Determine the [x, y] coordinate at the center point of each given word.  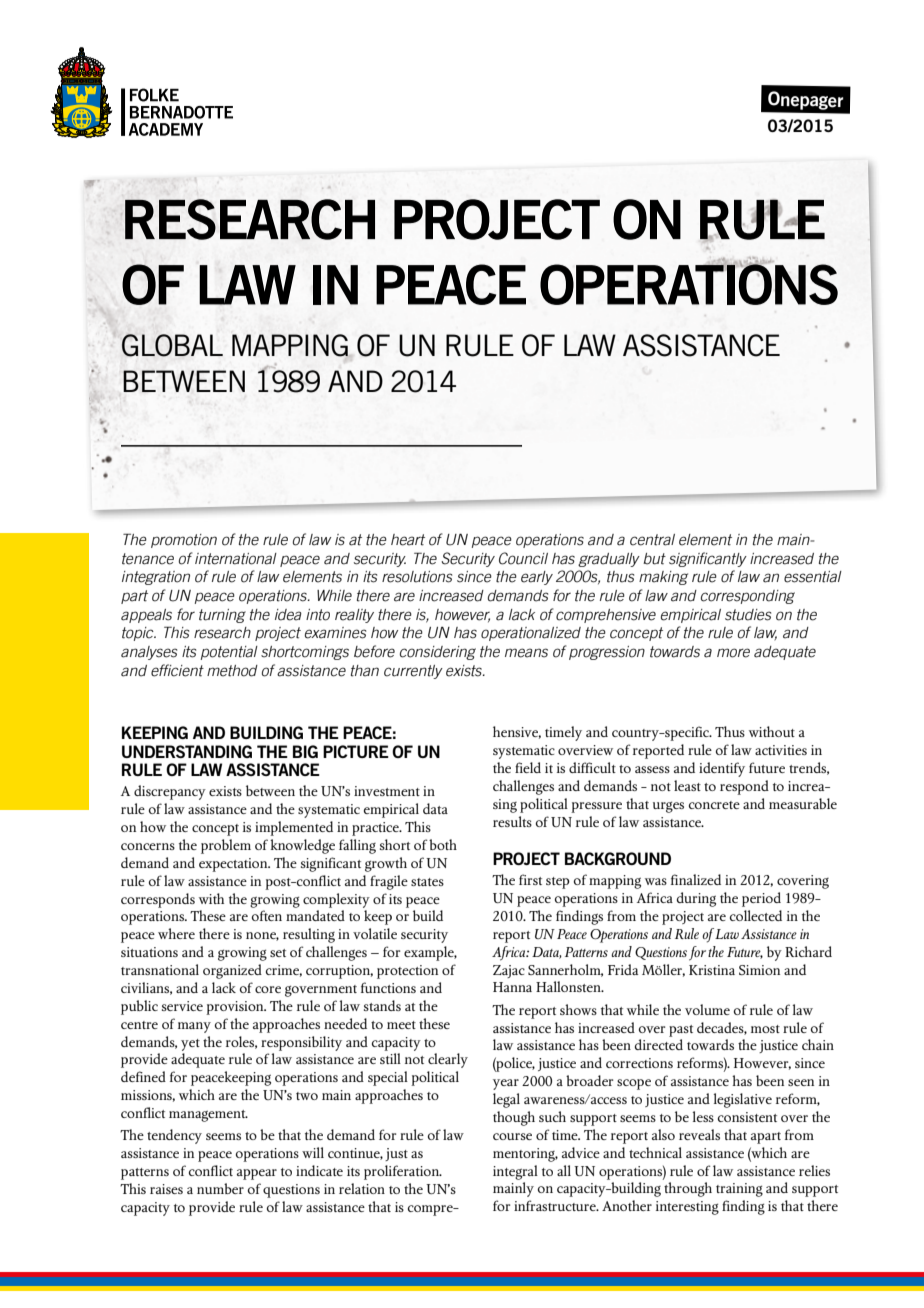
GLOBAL [172, 345]
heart [408, 540]
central [652, 540]
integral [515, 1172]
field [528, 767]
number [220, 1188]
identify [722, 769]
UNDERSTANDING [187, 751]
